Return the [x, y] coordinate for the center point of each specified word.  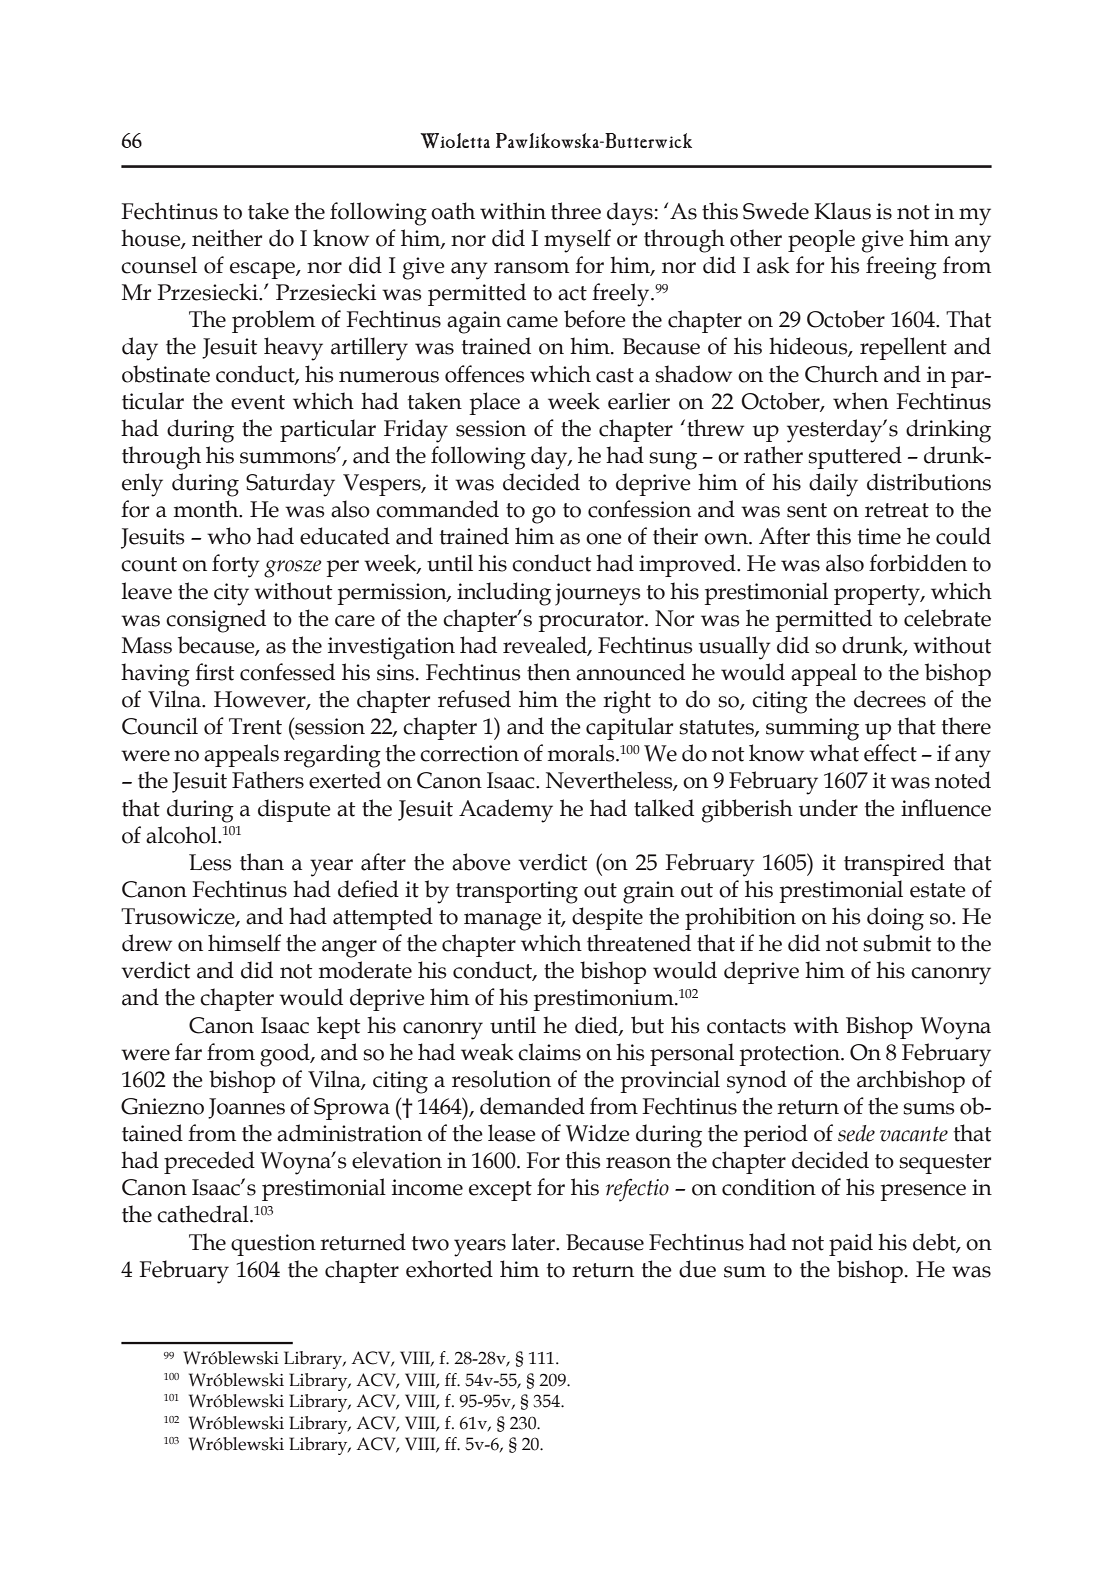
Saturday [290, 485]
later [534, 1242]
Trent [255, 726]
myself [577, 241]
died [597, 1025]
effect [890, 753]
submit [897, 943]
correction [469, 753]
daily [833, 485]
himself [244, 943]
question [273, 1245]
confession [639, 509]
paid [851, 1244]
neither [227, 238]
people [821, 240]
